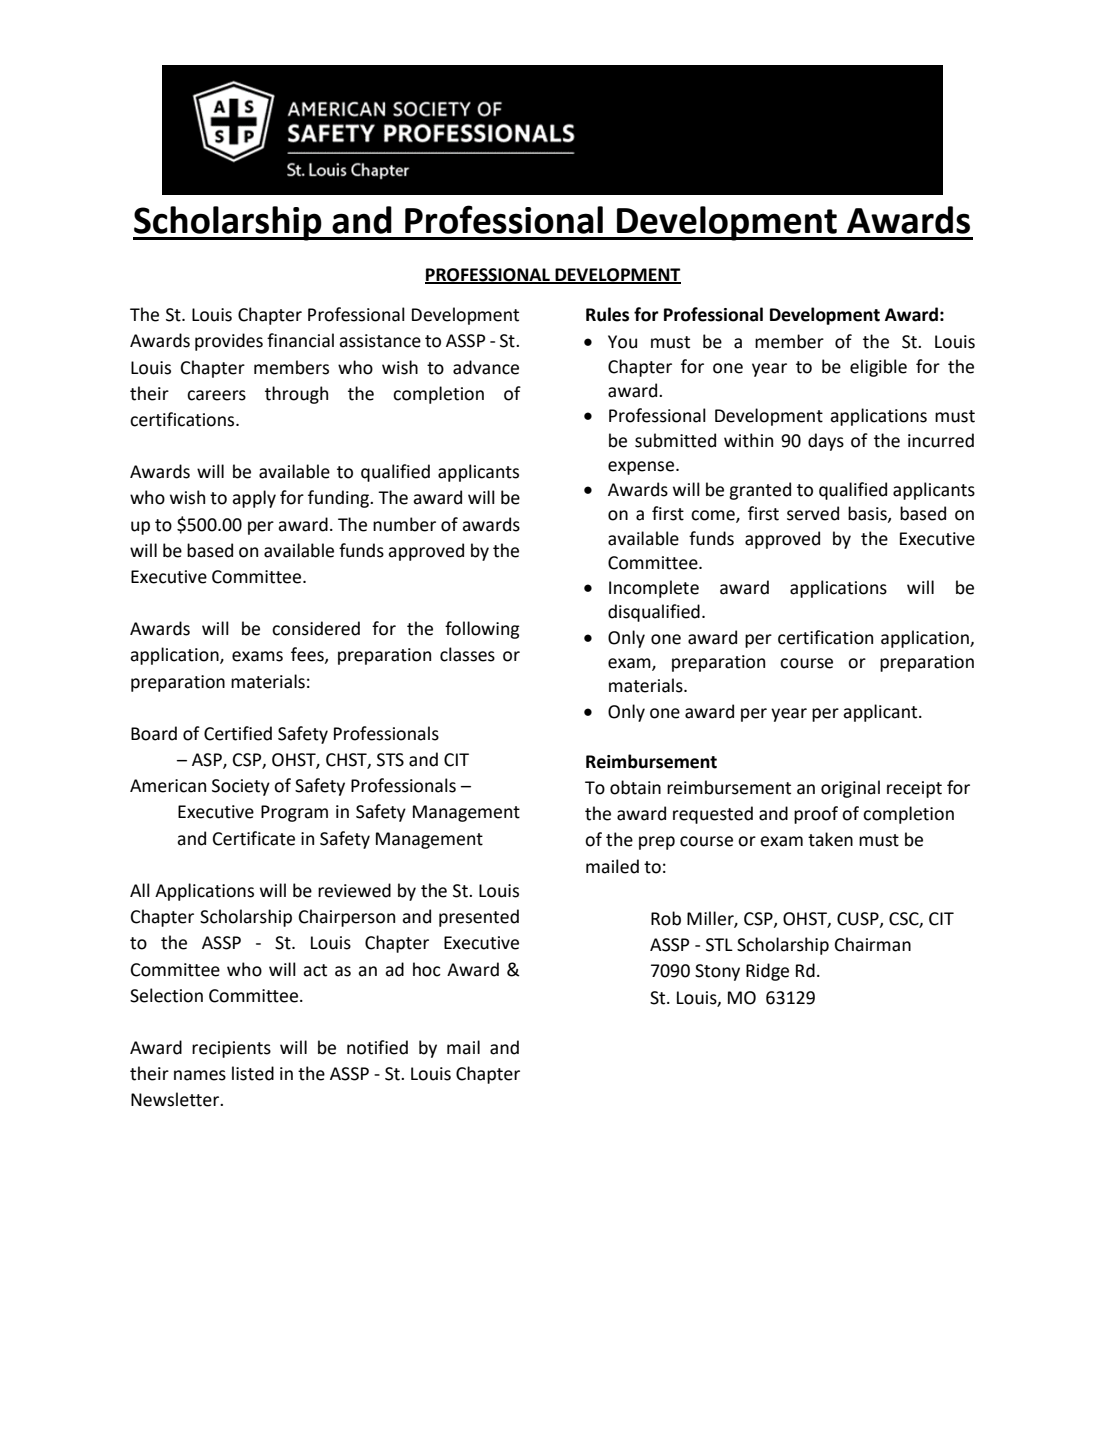 This document has width=1105, height=1430. What do you see at coordinates (377, 1047) in the document?
I see `notified` at bounding box center [377, 1047].
